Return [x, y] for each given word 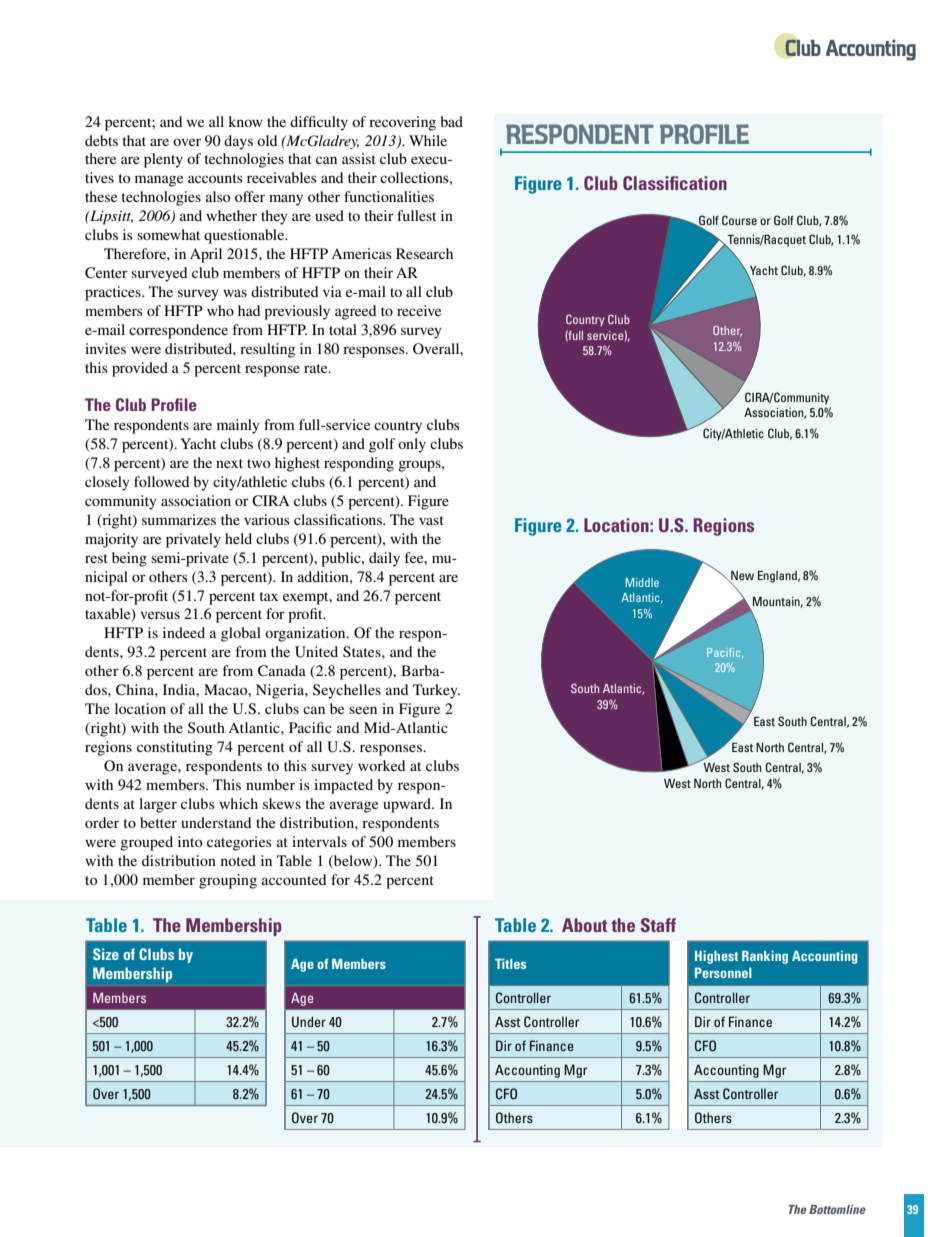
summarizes [179, 519]
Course [739, 220]
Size [106, 954]
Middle [642, 582]
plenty [163, 160]
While [428, 140]
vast [431, 520]
